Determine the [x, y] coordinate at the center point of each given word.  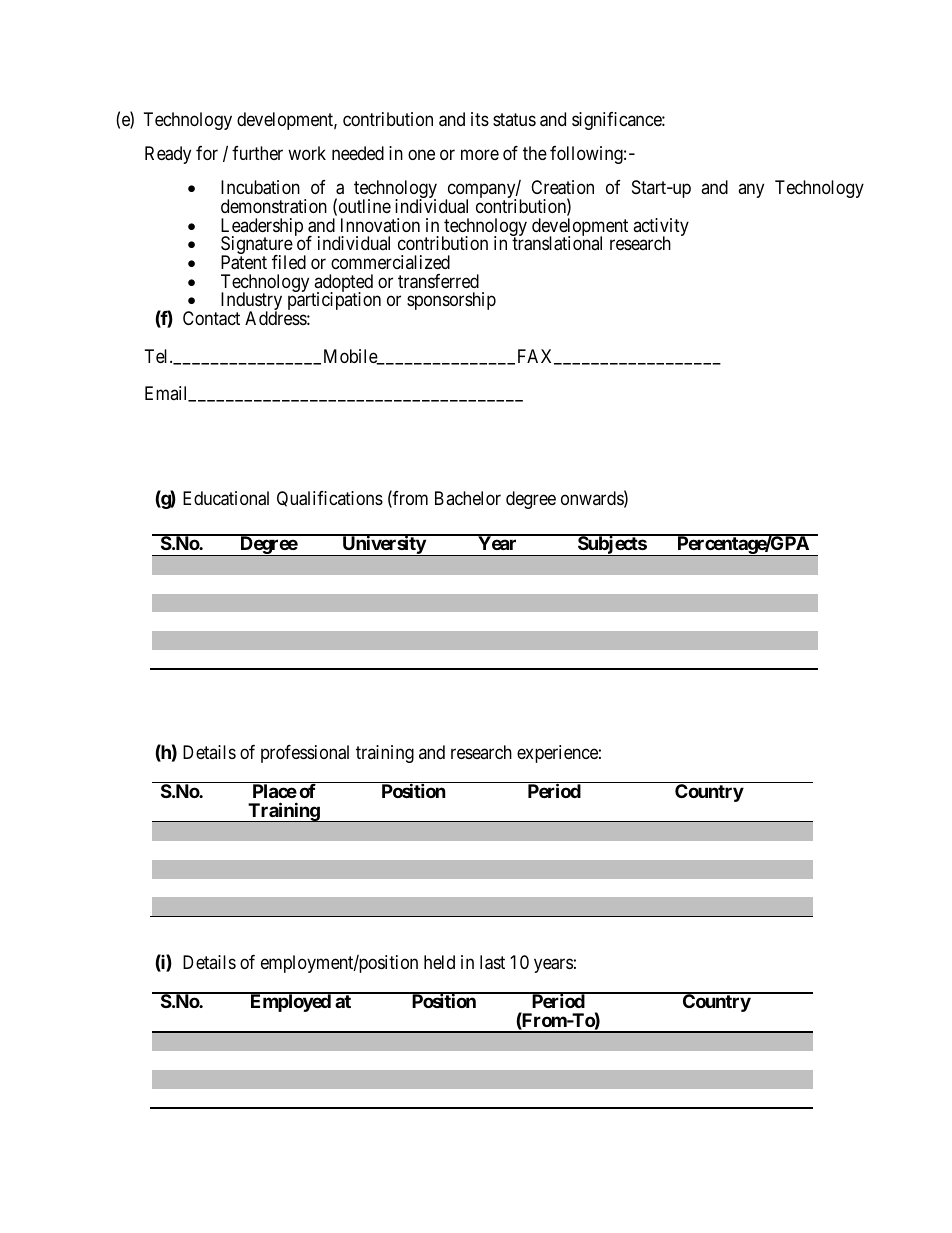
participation [334, 301]
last [492, 962]
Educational [226, 498]
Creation [562, 187]
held [439, 962]
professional [305, 754]
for [207, 153]
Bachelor [468, 498]
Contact [211, 318]
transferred [438, 281]
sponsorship [451, 301]
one [421, 155]
